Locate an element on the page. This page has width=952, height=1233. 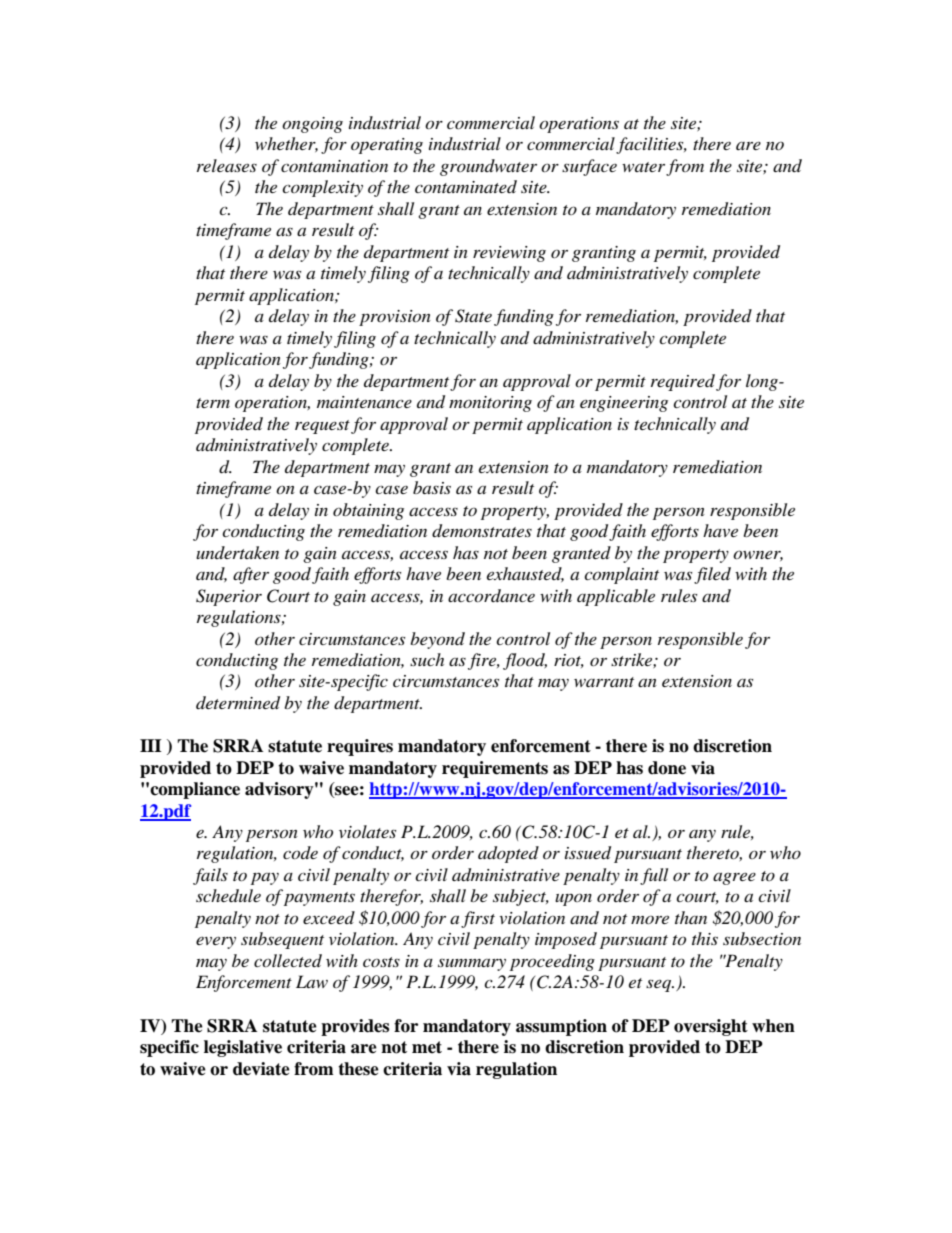
III is located at coordinates (151, 745).
